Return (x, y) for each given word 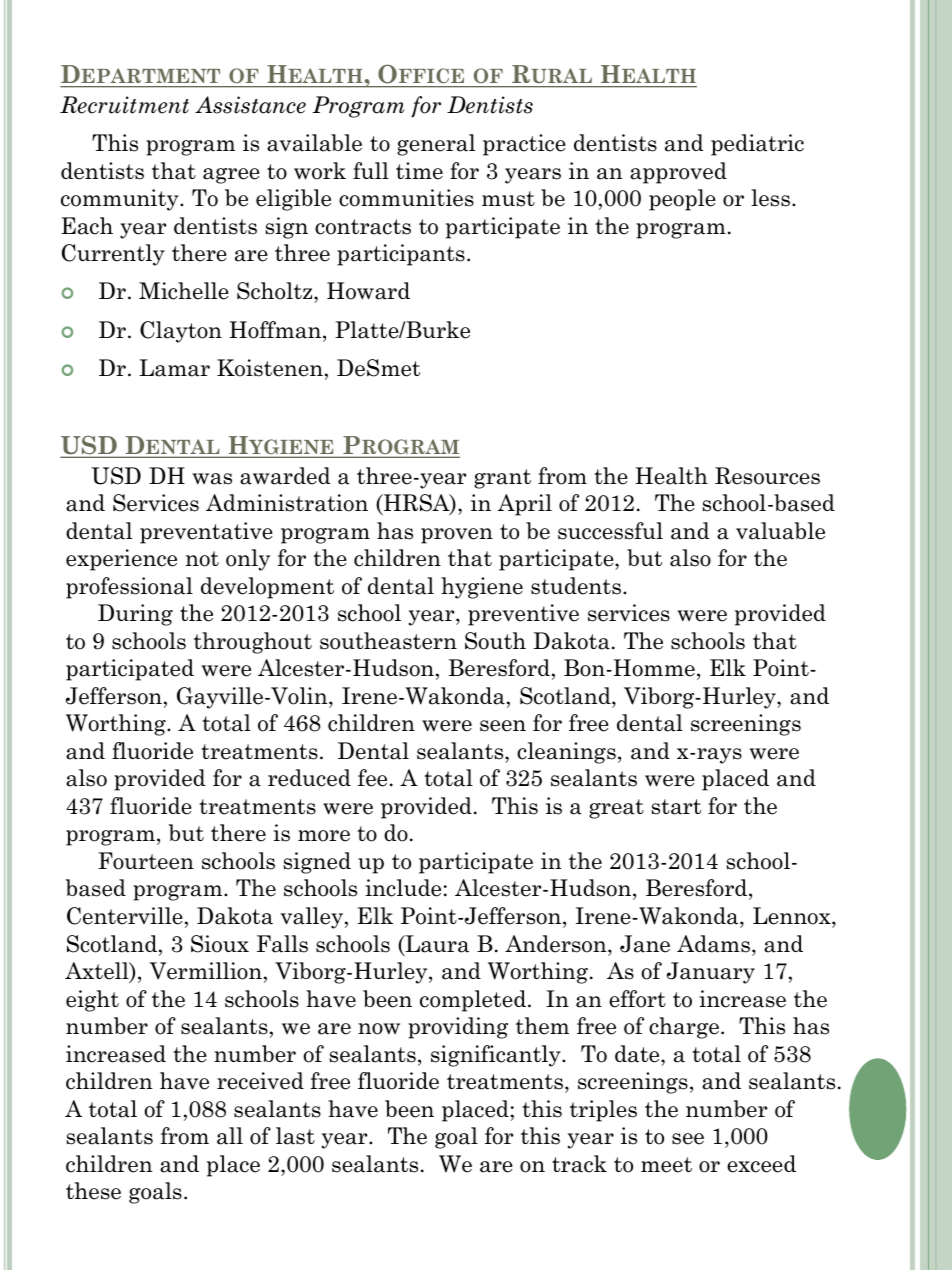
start (676, 807)
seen (503, 726)
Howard (368, 291)
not (202, 559)
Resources (767, 476)
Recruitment (124, 105)
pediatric (757, 145)
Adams (713, 944)
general (436, 145)
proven (457, 536)
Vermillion (206, 971)
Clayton (181, 332)
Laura (436, 945)
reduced (309, 778)
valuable (780, 531)
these (93, 1191)
